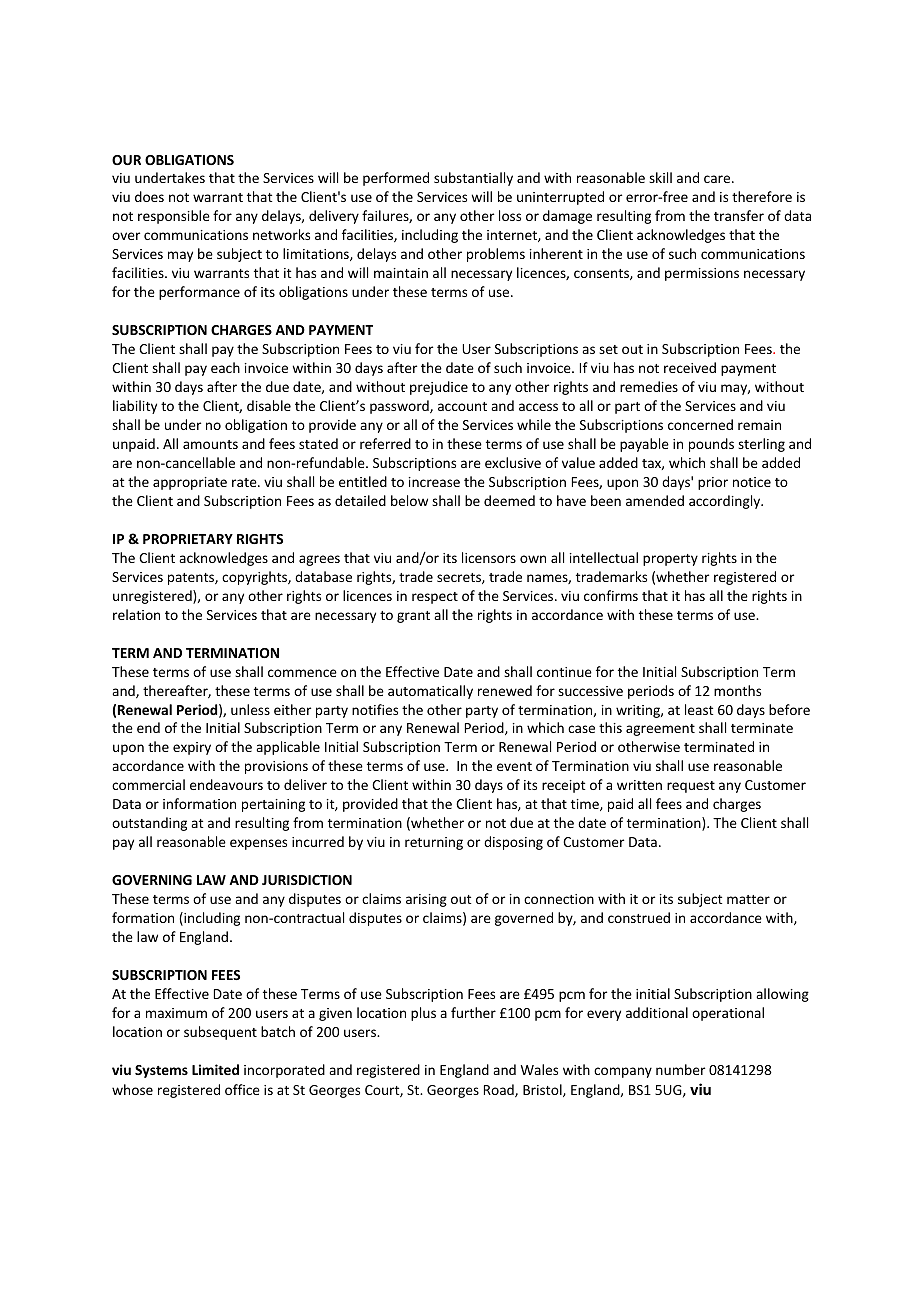 Image resolution: width=924 pixels, height=1308 pixels. I want to click on Road, so click(500, 1090).
